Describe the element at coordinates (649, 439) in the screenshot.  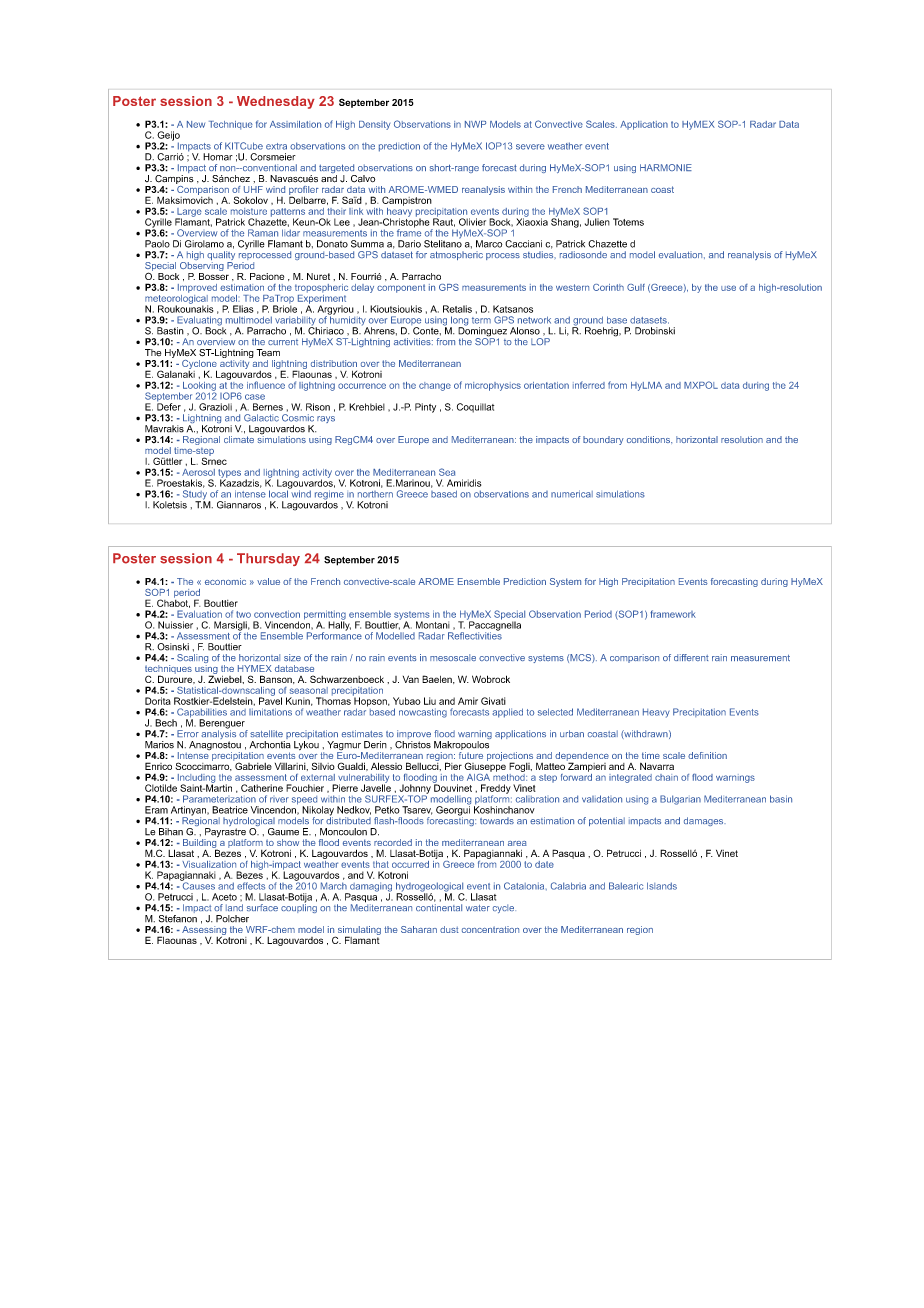
I see `conditions` at that location.
